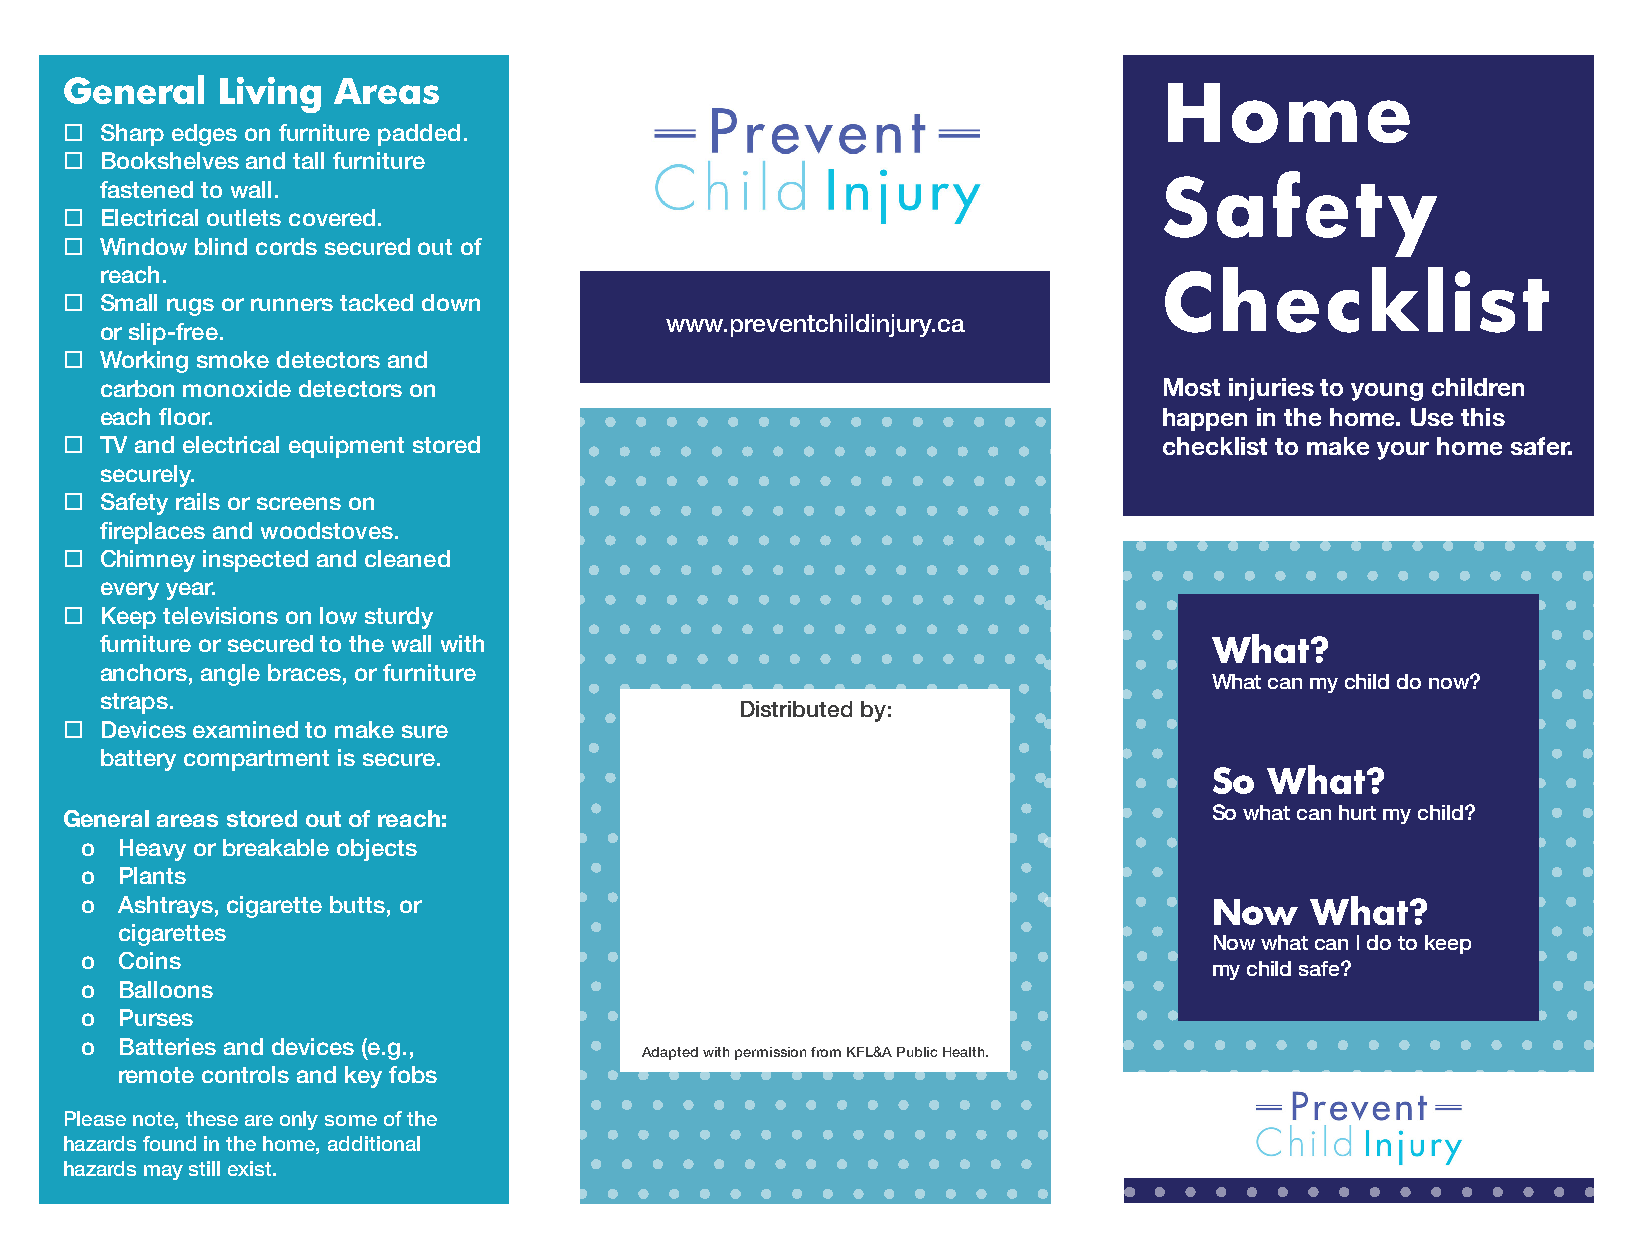 The image size is (1631, 1260). Describe the element at coordinates (770, 1053) in the document. I see `permission` at that location.
